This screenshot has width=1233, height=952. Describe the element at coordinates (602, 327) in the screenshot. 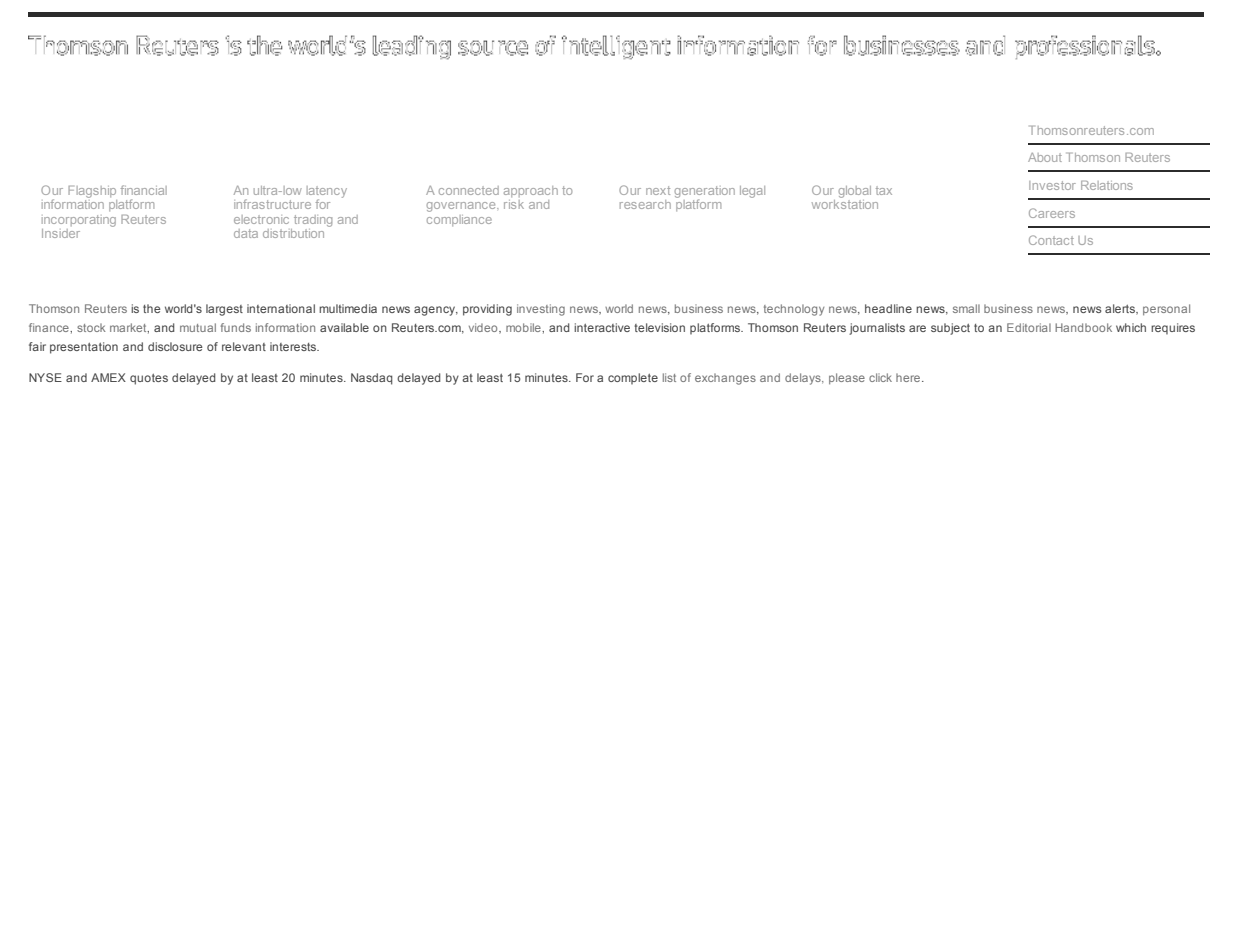

I see `interactive` at that location.
